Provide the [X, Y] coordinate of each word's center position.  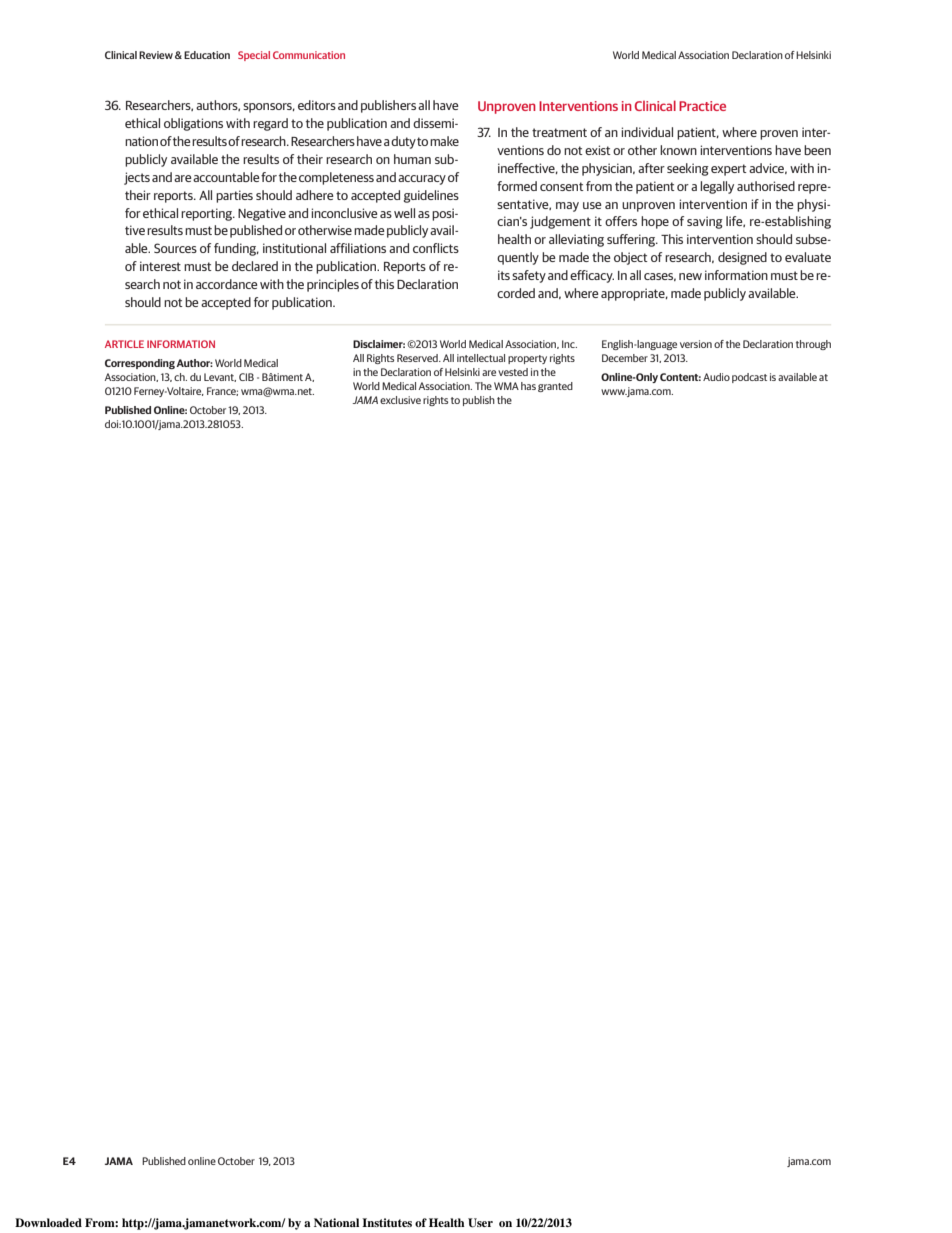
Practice [702, 106]
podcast [749, 378]
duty [404, 142]
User [480, 1223]
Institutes [387, 1222]
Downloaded [48, 1222]
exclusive [400, 400]
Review [156, 55]
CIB [246, 377]
